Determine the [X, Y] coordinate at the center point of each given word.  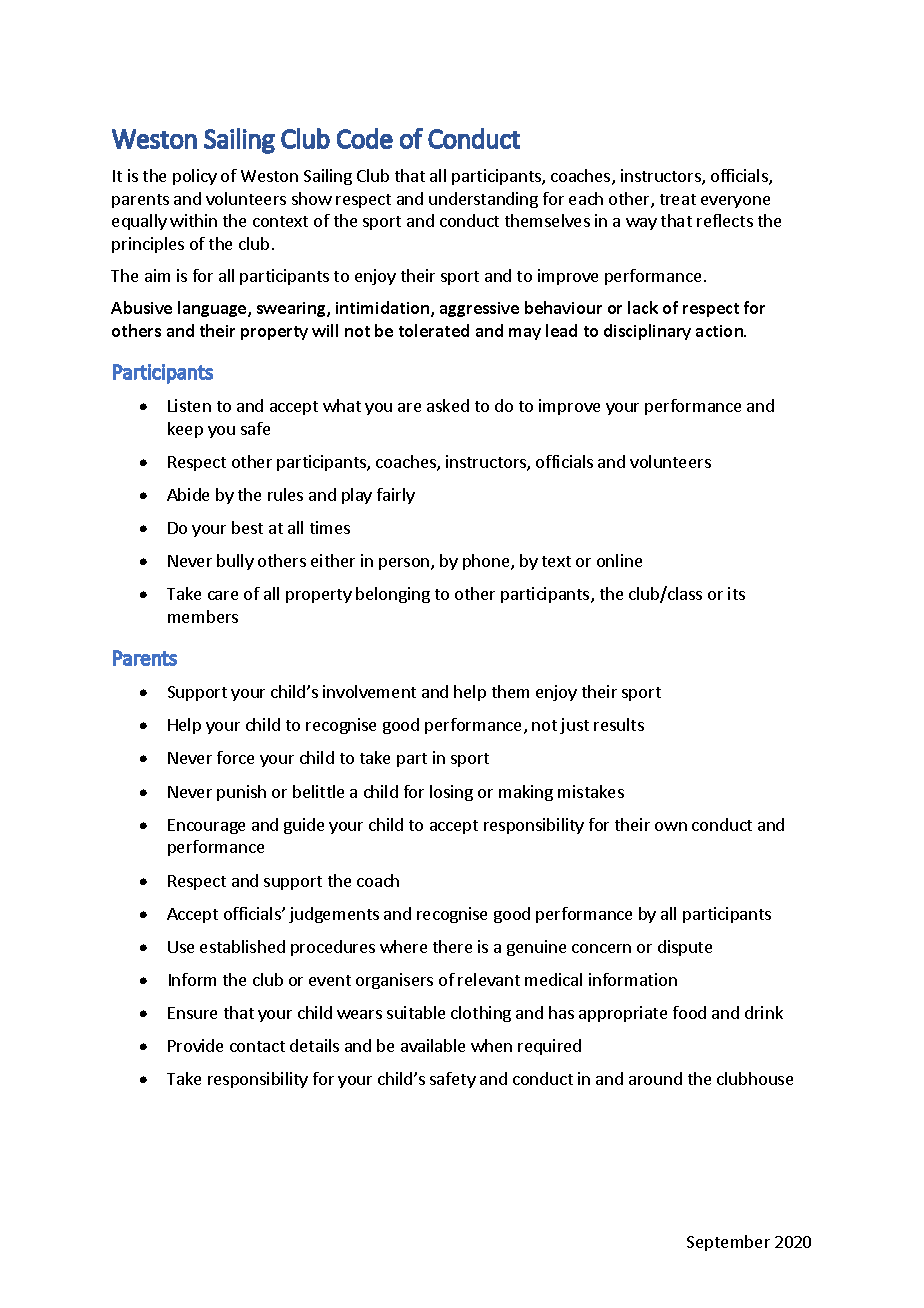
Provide [195, 1045]
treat [678, 199]
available [433, 1045]
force [235, 757]
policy [195, 177]
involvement [369, 691]
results [619, 724]
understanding [483, 200]
